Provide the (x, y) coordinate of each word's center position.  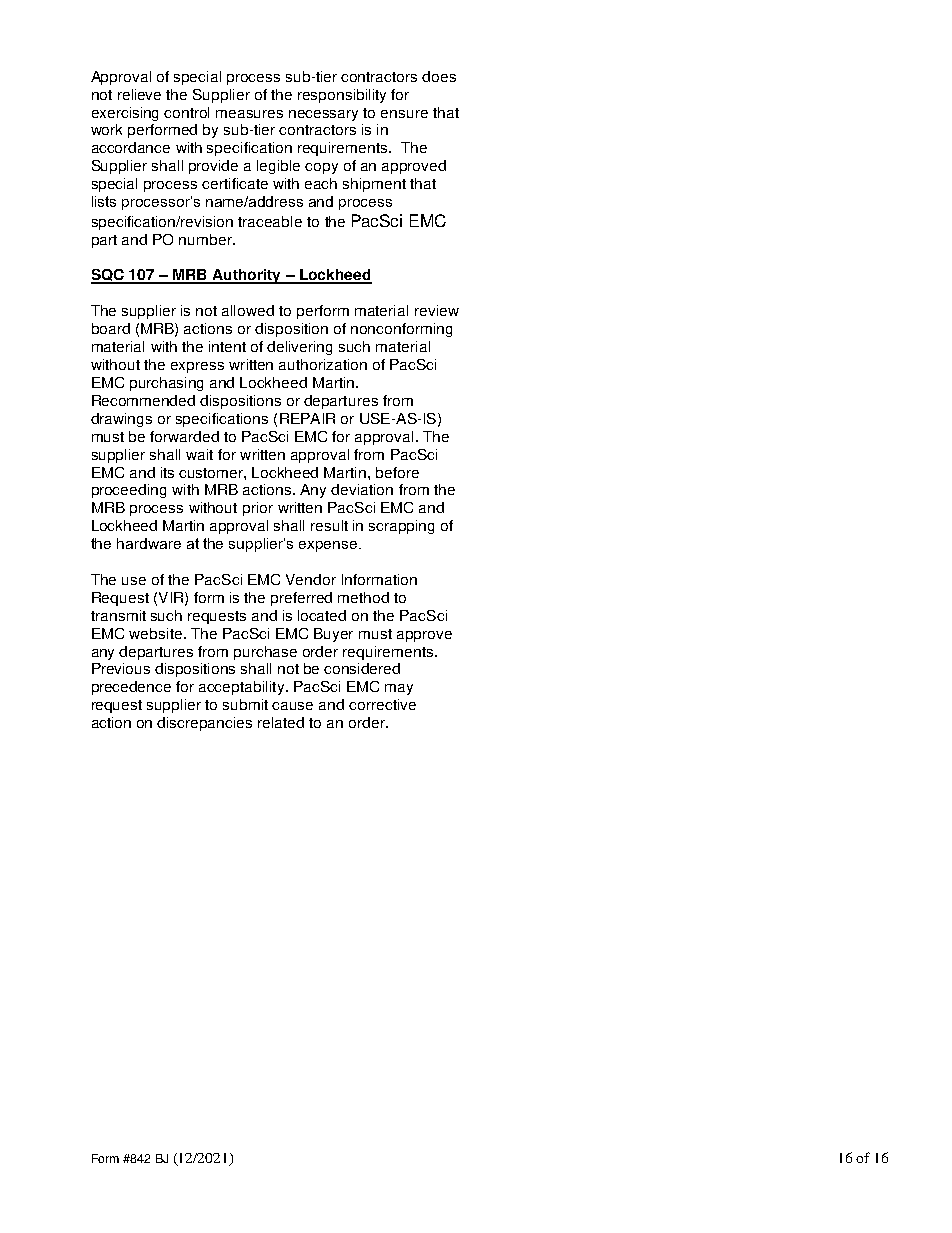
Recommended (143, 400)
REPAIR (307, 418)
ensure (404, 114)
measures (249, 114)
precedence (131, 688)
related (281, 722)
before (397, 472)
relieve (139, 94)
